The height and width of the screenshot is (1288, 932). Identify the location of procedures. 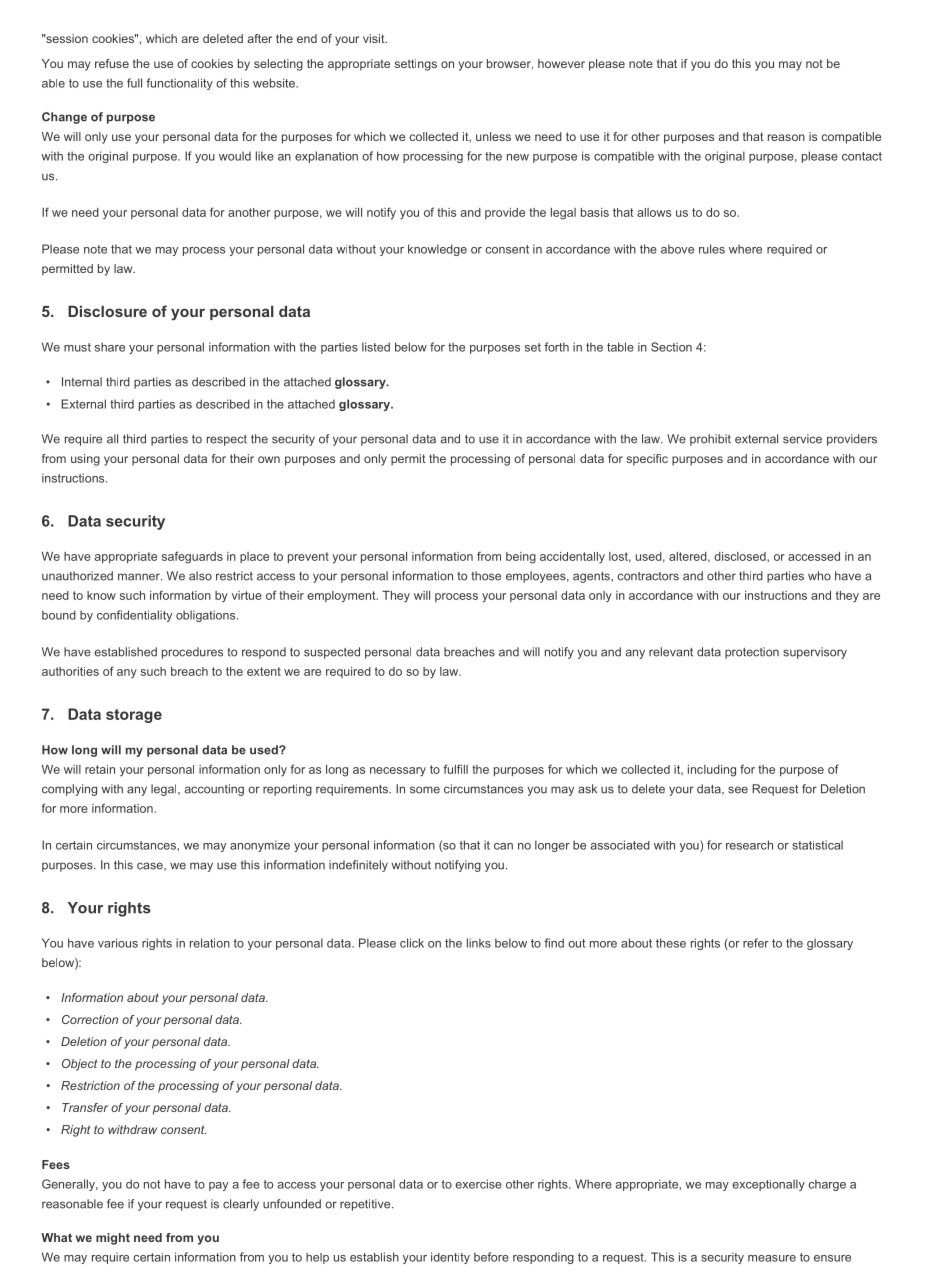
(192, 653).
